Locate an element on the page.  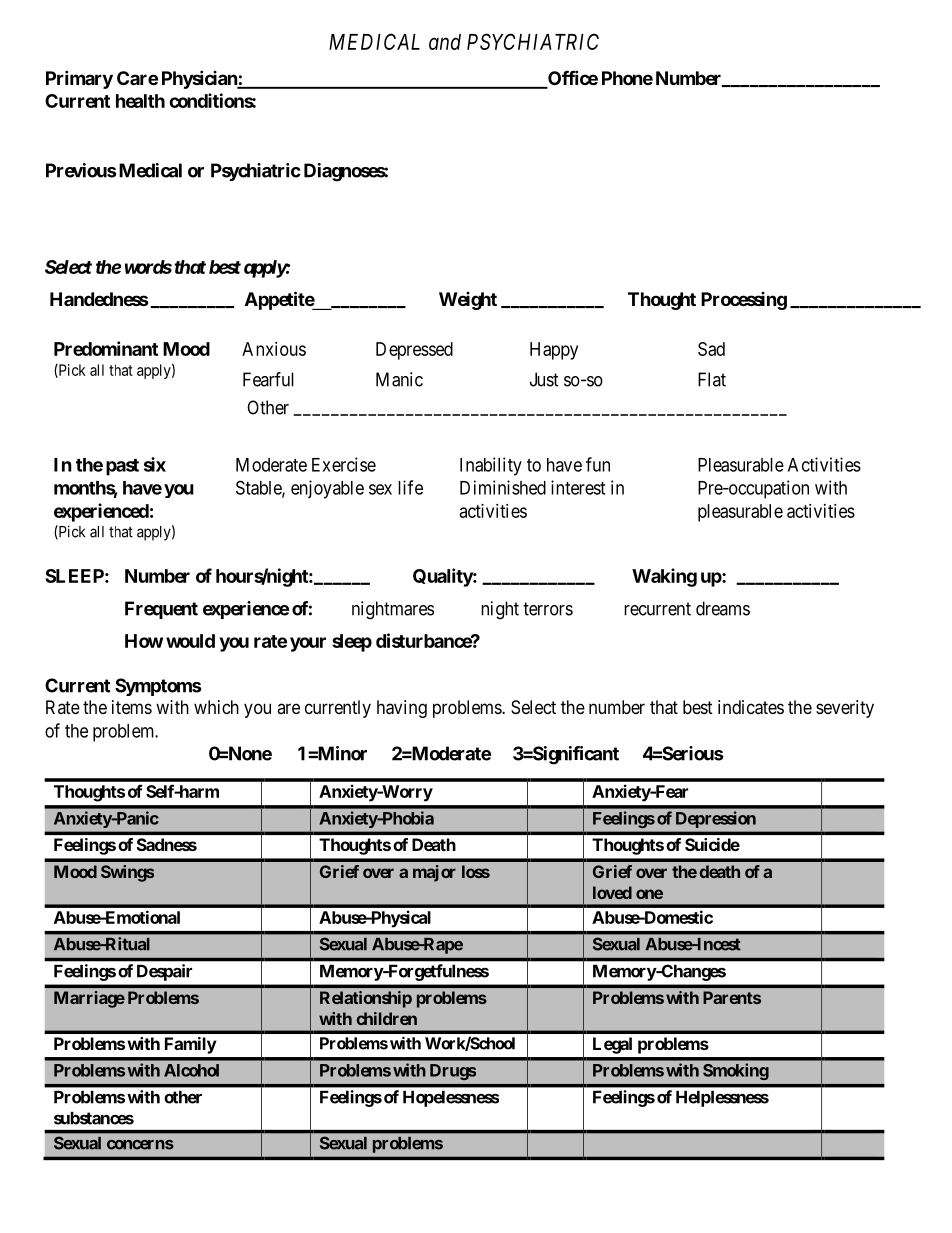
Processing is located at coordinates (744, 301).
